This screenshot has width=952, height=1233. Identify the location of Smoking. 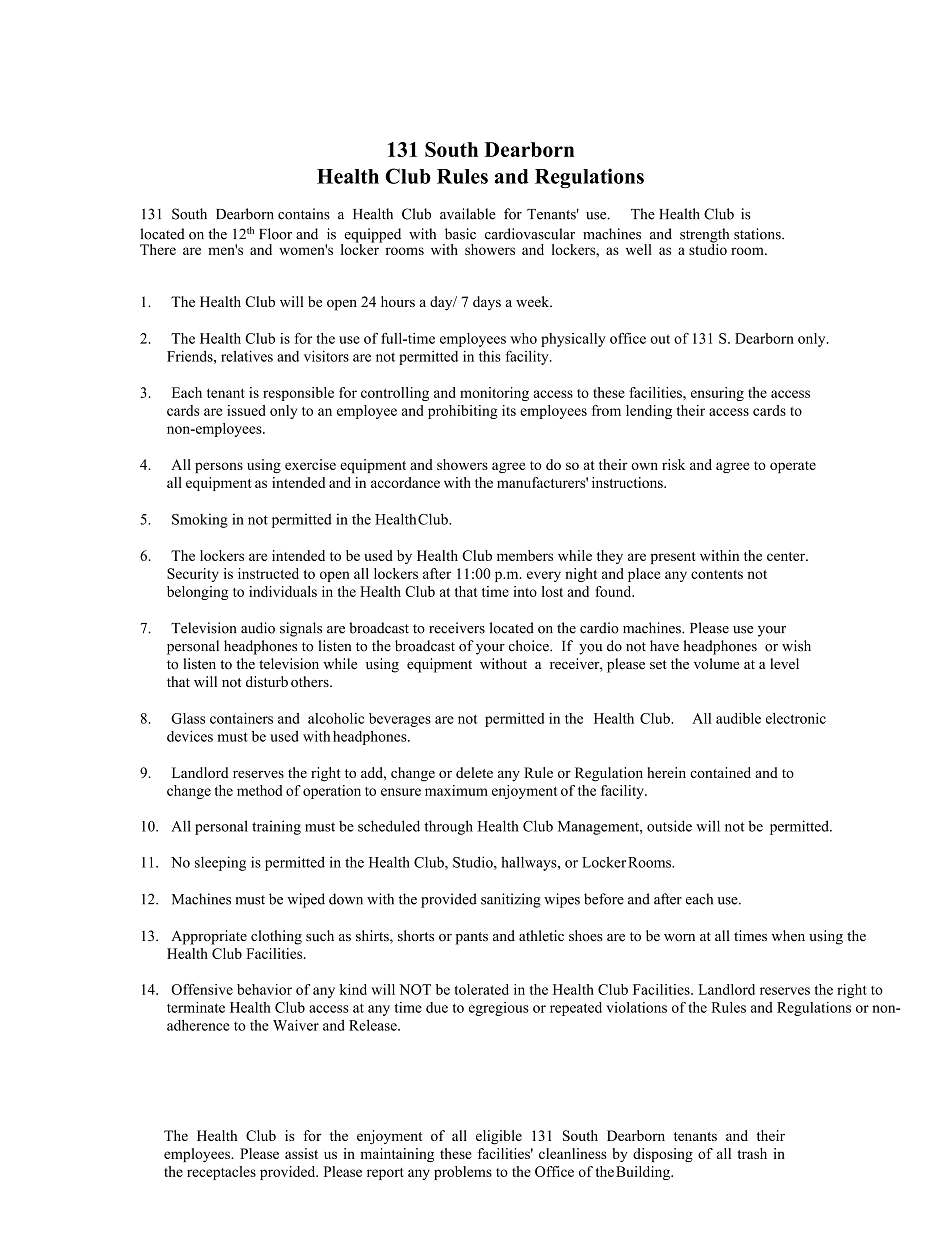
(200, 521).
